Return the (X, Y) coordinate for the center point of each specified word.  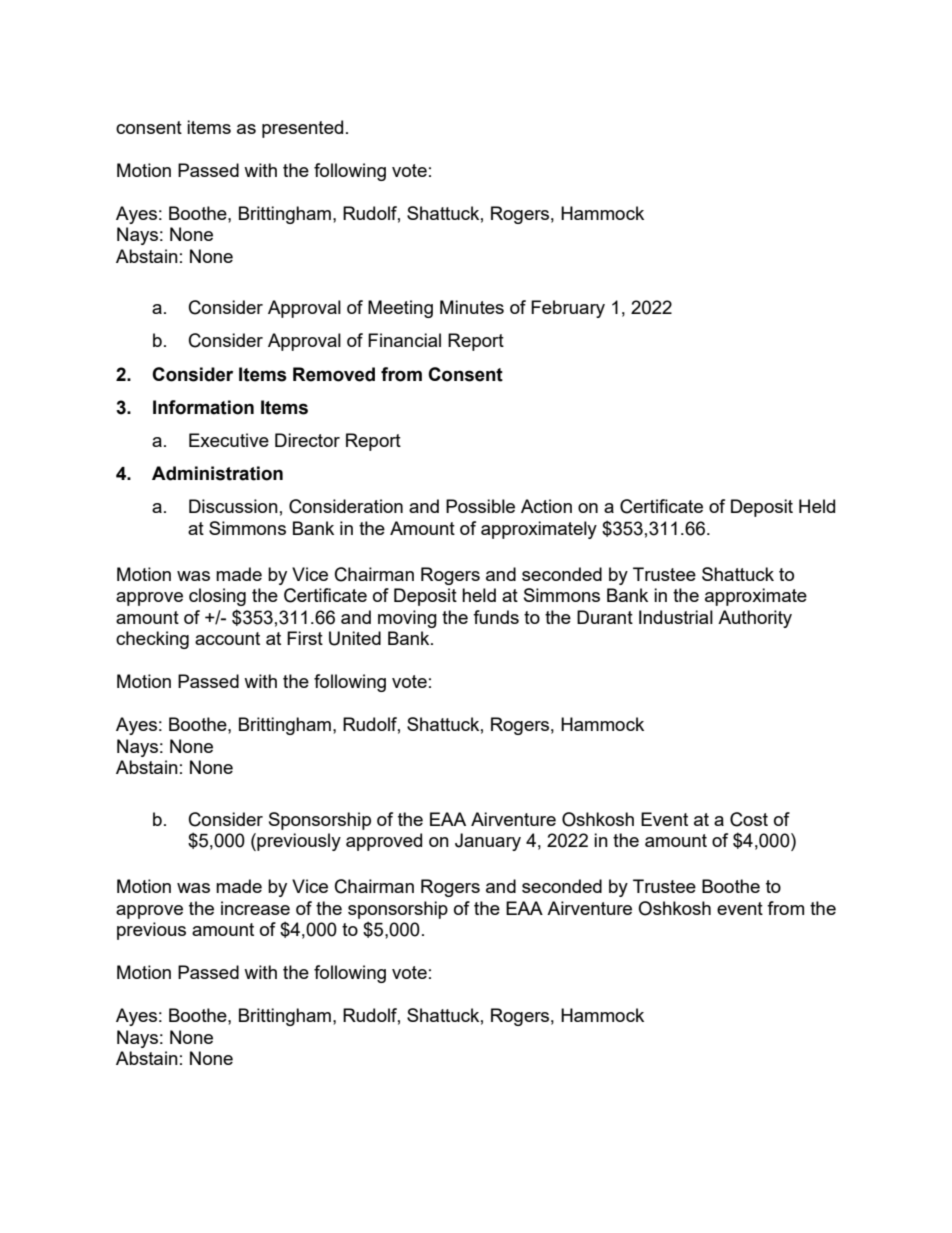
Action (546, 506)
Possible (480, 506)
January (488, 842)
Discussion (233, 506)
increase (255, 908)
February (568, 309)
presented (302, 129)
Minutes (472, 307)
